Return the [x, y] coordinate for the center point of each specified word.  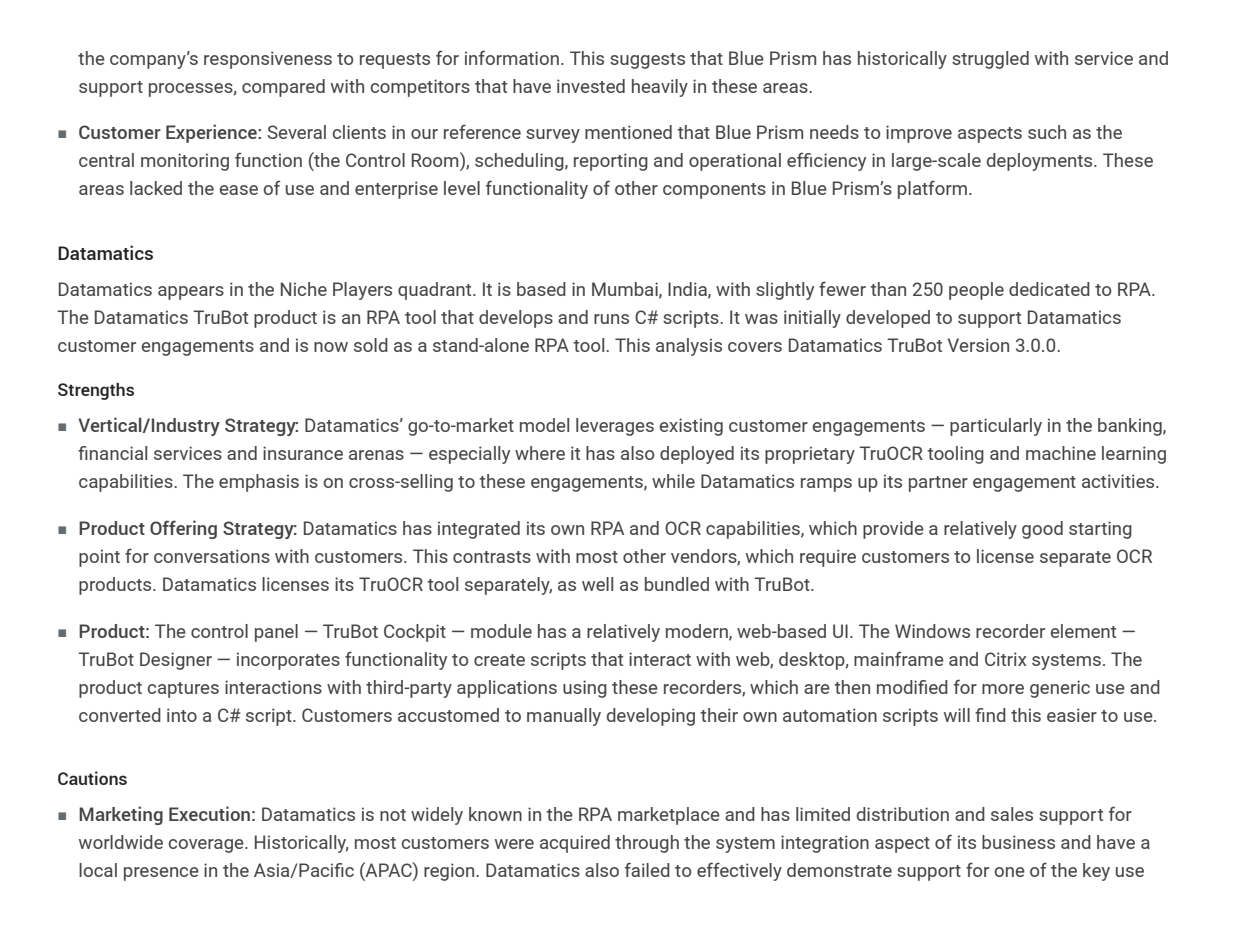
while [673, 481]
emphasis [259, 483]
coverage [207, 846]
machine [1061, 453]
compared [283, 88]
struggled [990, 60]
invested [591, 86]
